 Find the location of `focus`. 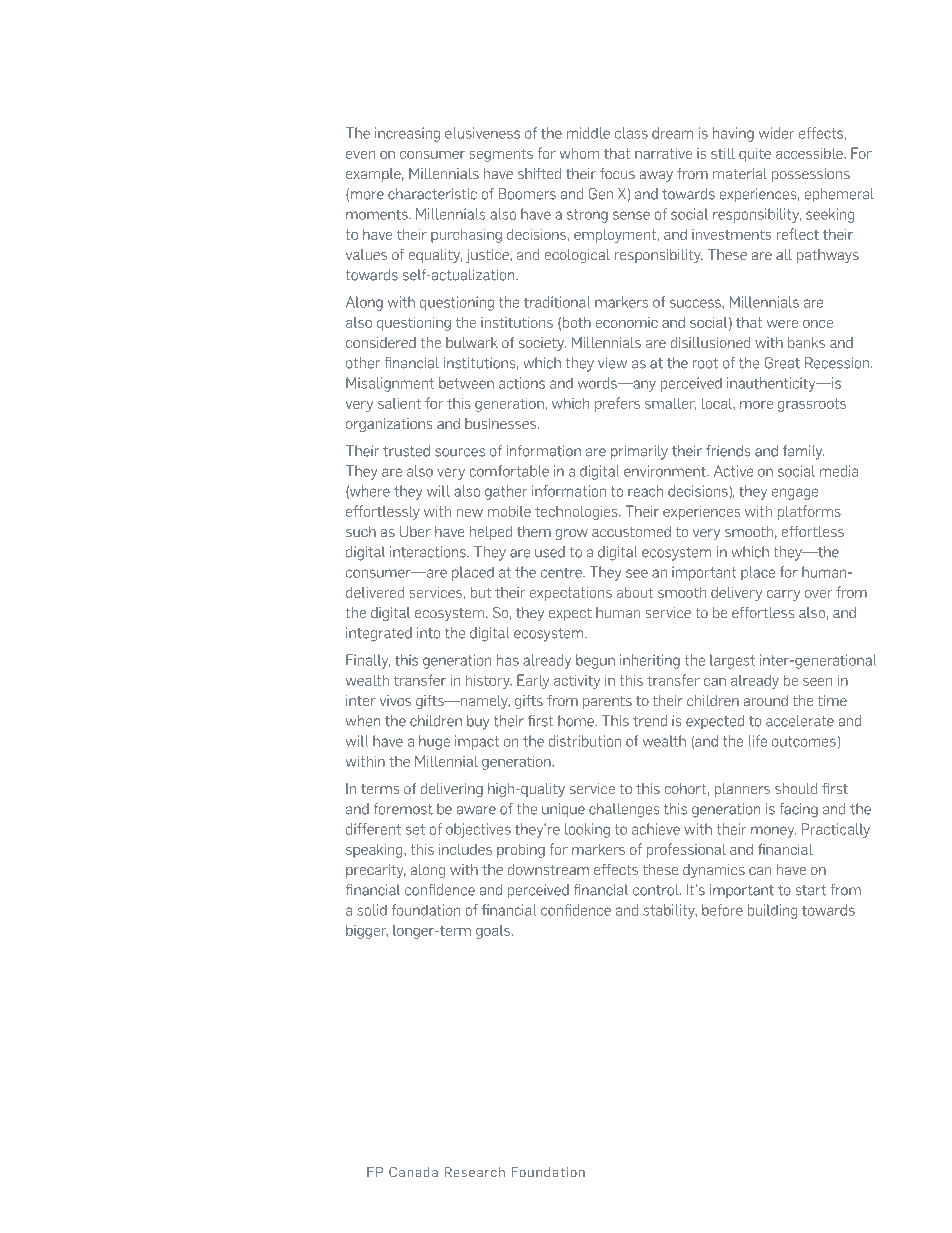

focus is located at coordinates (617, 173).
